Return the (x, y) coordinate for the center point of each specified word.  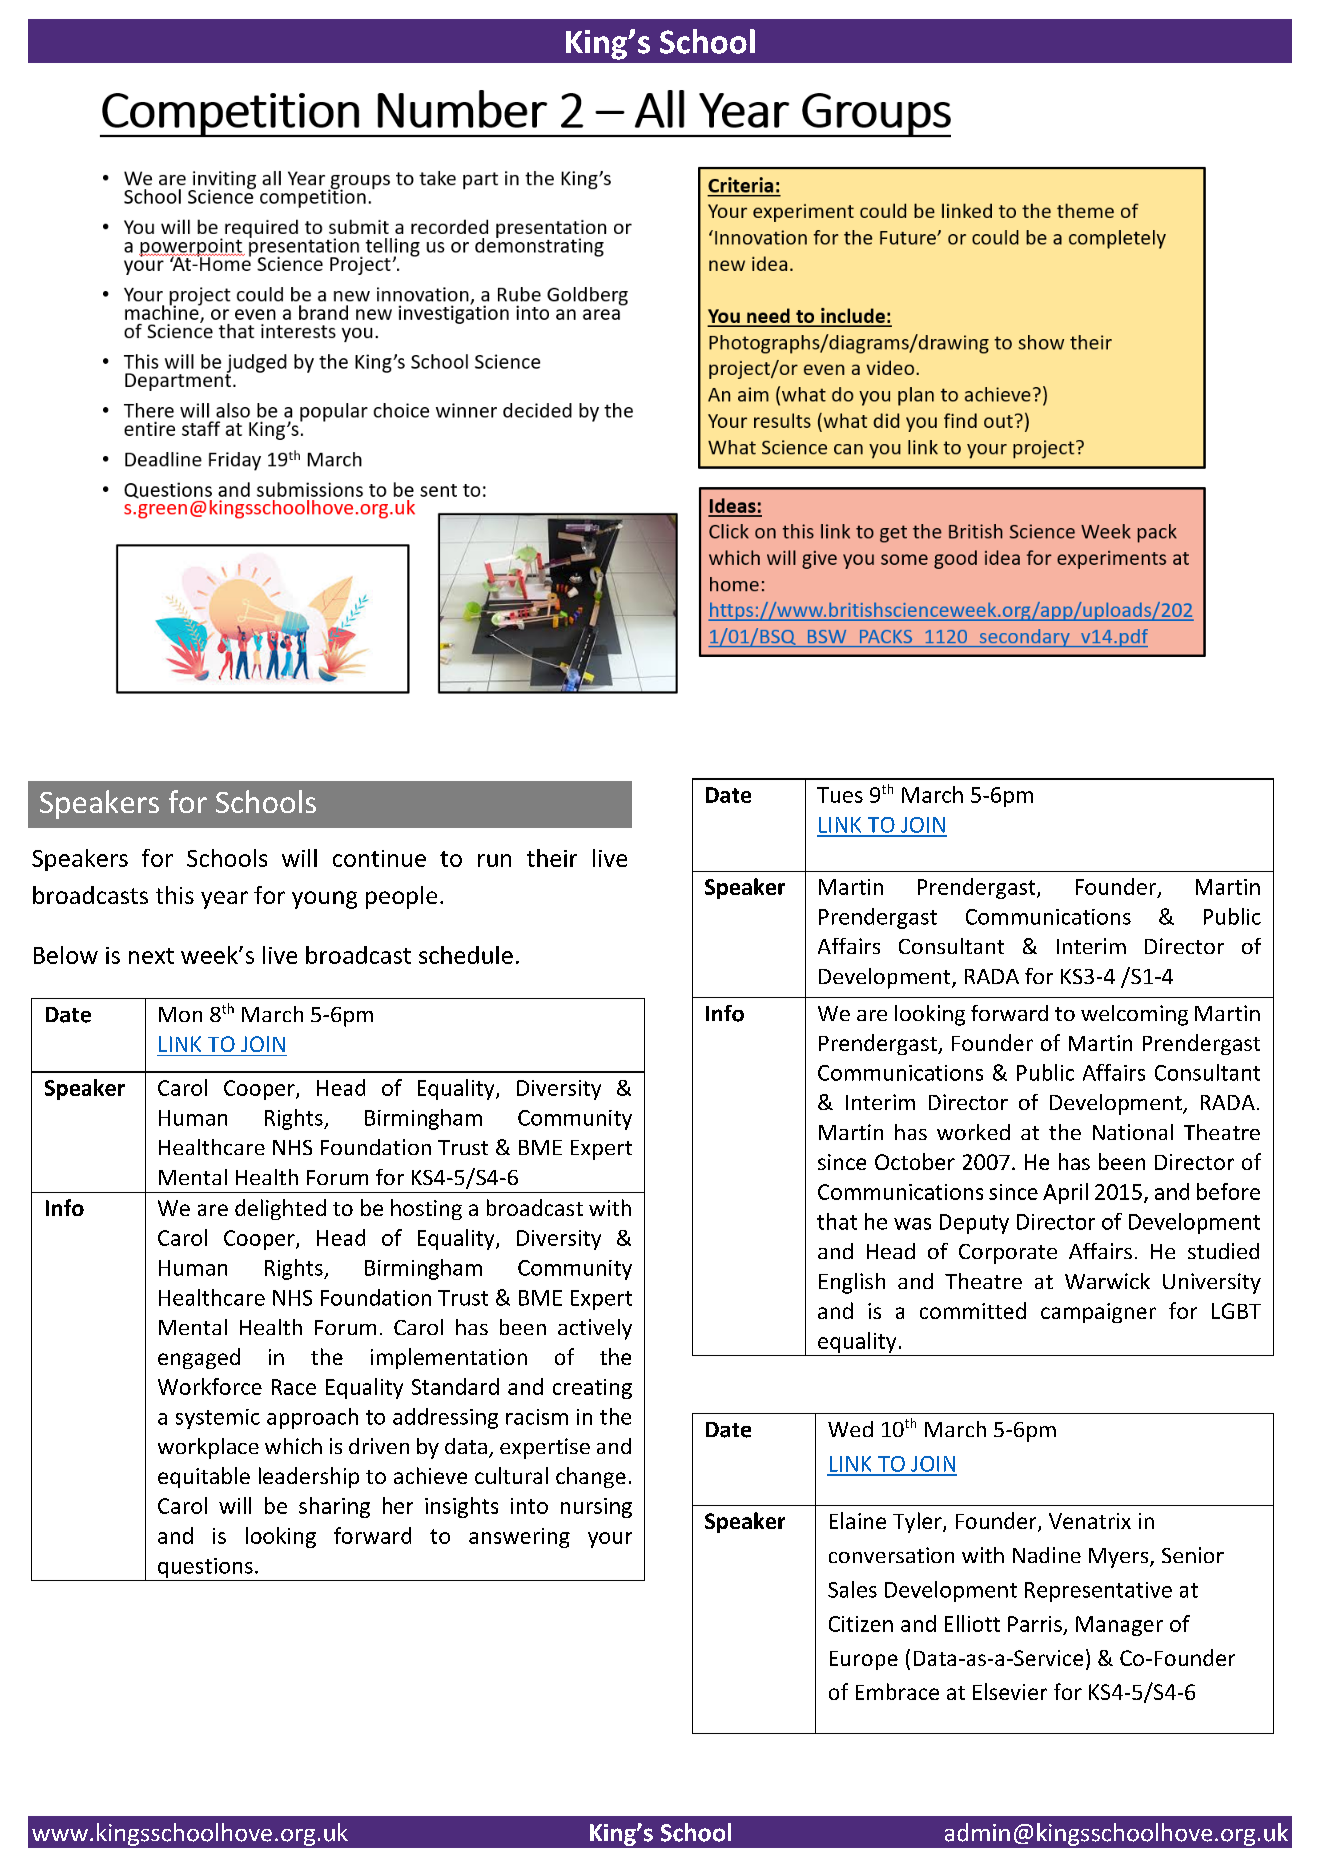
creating (592, 1389)
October (915, 1161)
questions (205, 1568)
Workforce (210, 1386)
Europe (864, 1660)
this (175, 895)
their (552, 858)
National (1133, 1132)
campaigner (1098, 1313)
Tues (840, 795)
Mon (180, 1014)
